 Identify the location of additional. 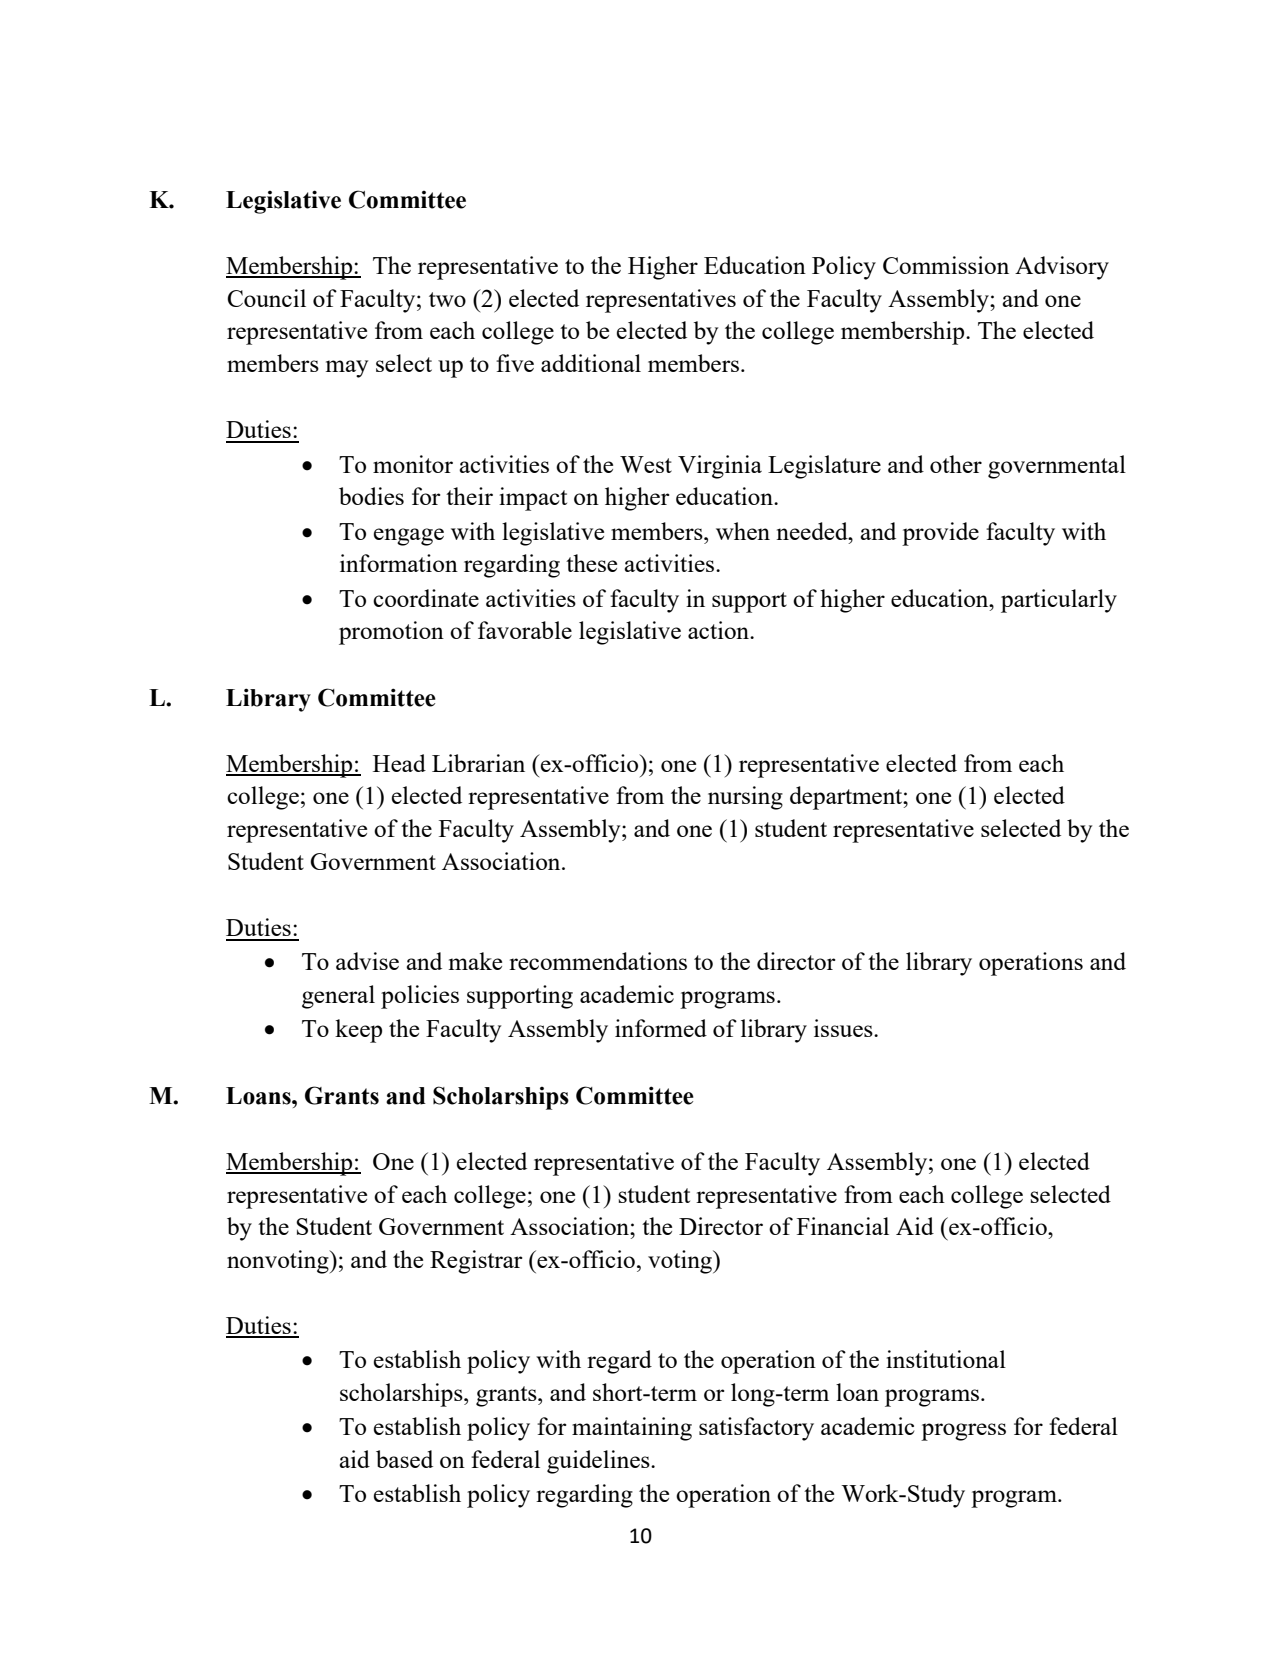
(591, 363).
